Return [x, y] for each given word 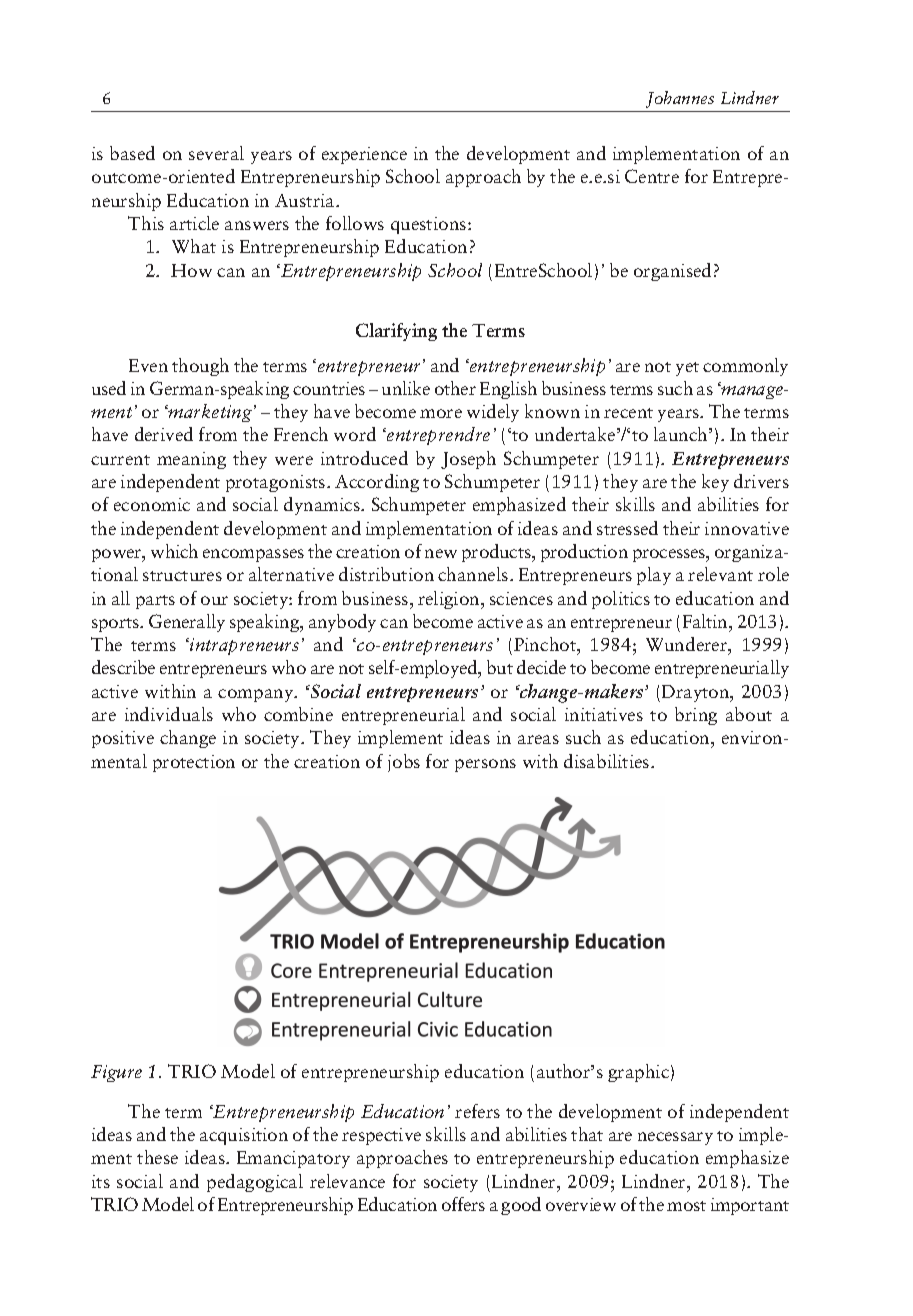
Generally [187, 623]
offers [463, 1204]
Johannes [680, 99]
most [686, 1206]
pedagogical [255, 1183]
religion [450, 600]
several [216, 153]
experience [364, 155]
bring [696, 716]
